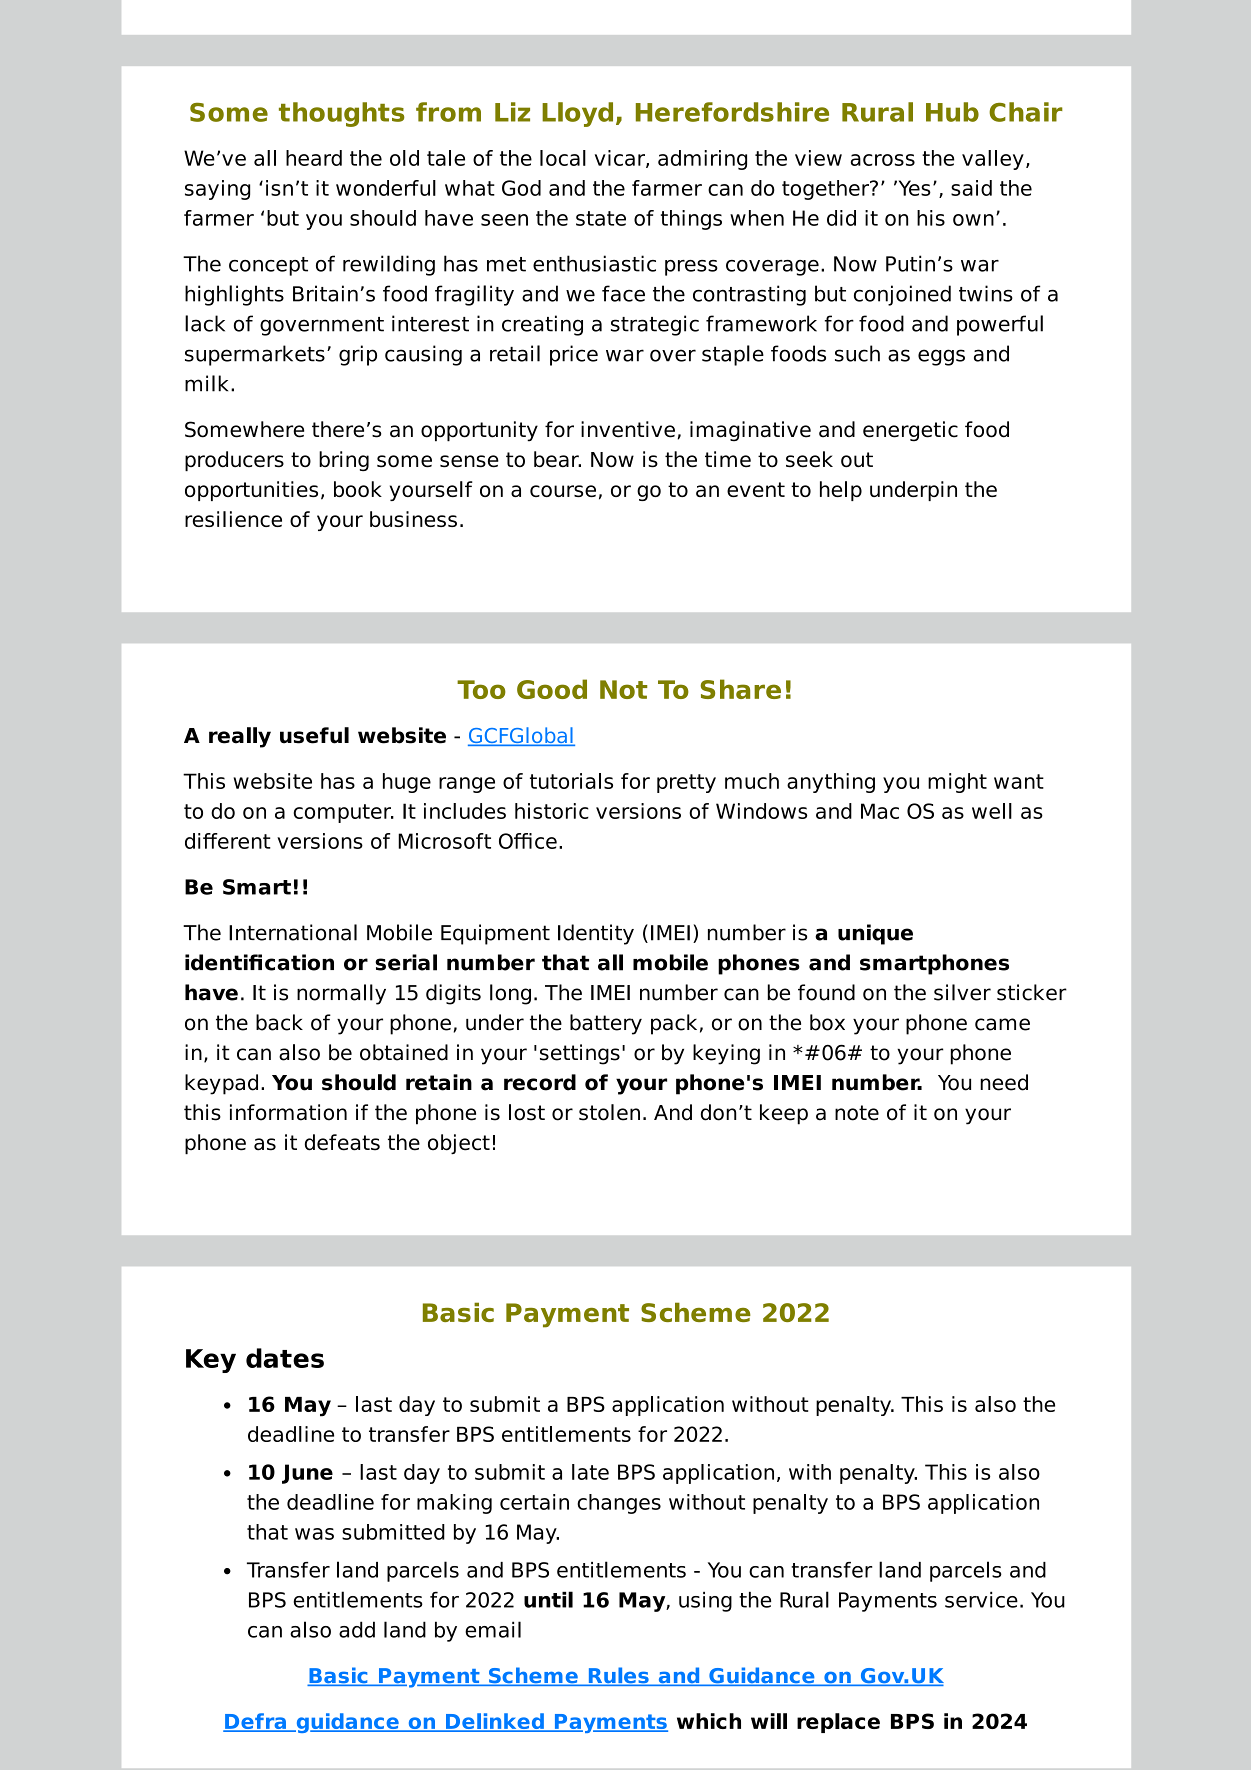  Describe the element at coordinates (841, 491) in the screenshot. I see `help` at that location.
